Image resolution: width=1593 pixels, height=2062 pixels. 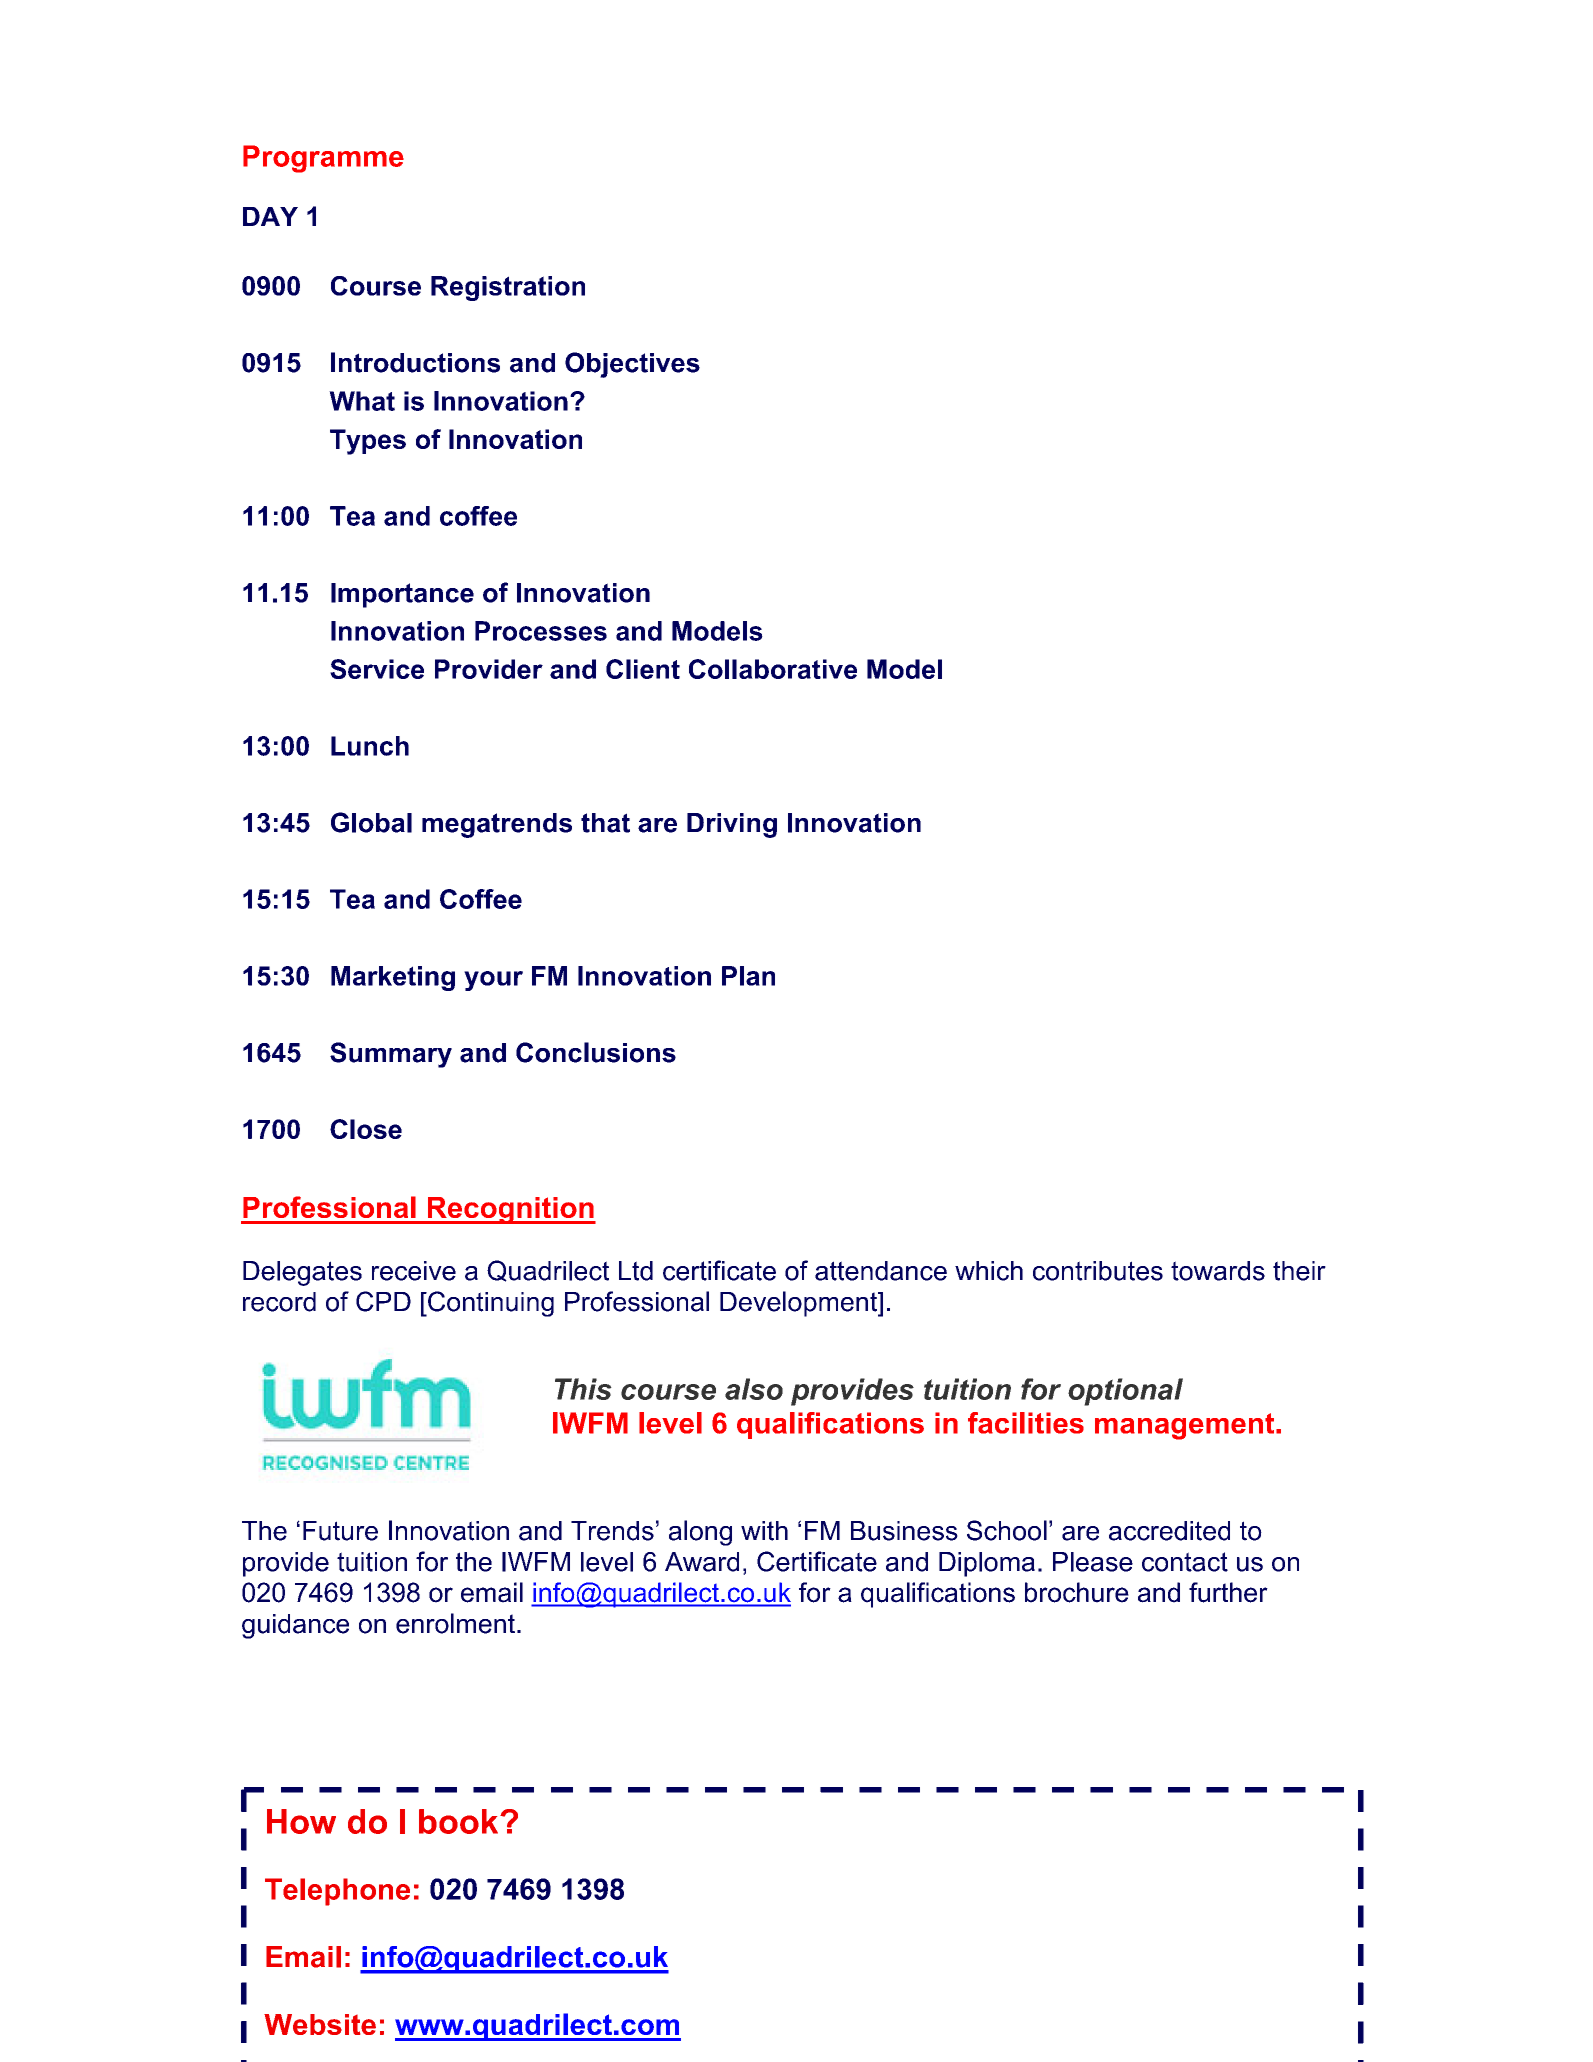 What do you see at coordinates (632, 365) in the screenshot?
I see `Objectives` at bounding box center [632, 365].
